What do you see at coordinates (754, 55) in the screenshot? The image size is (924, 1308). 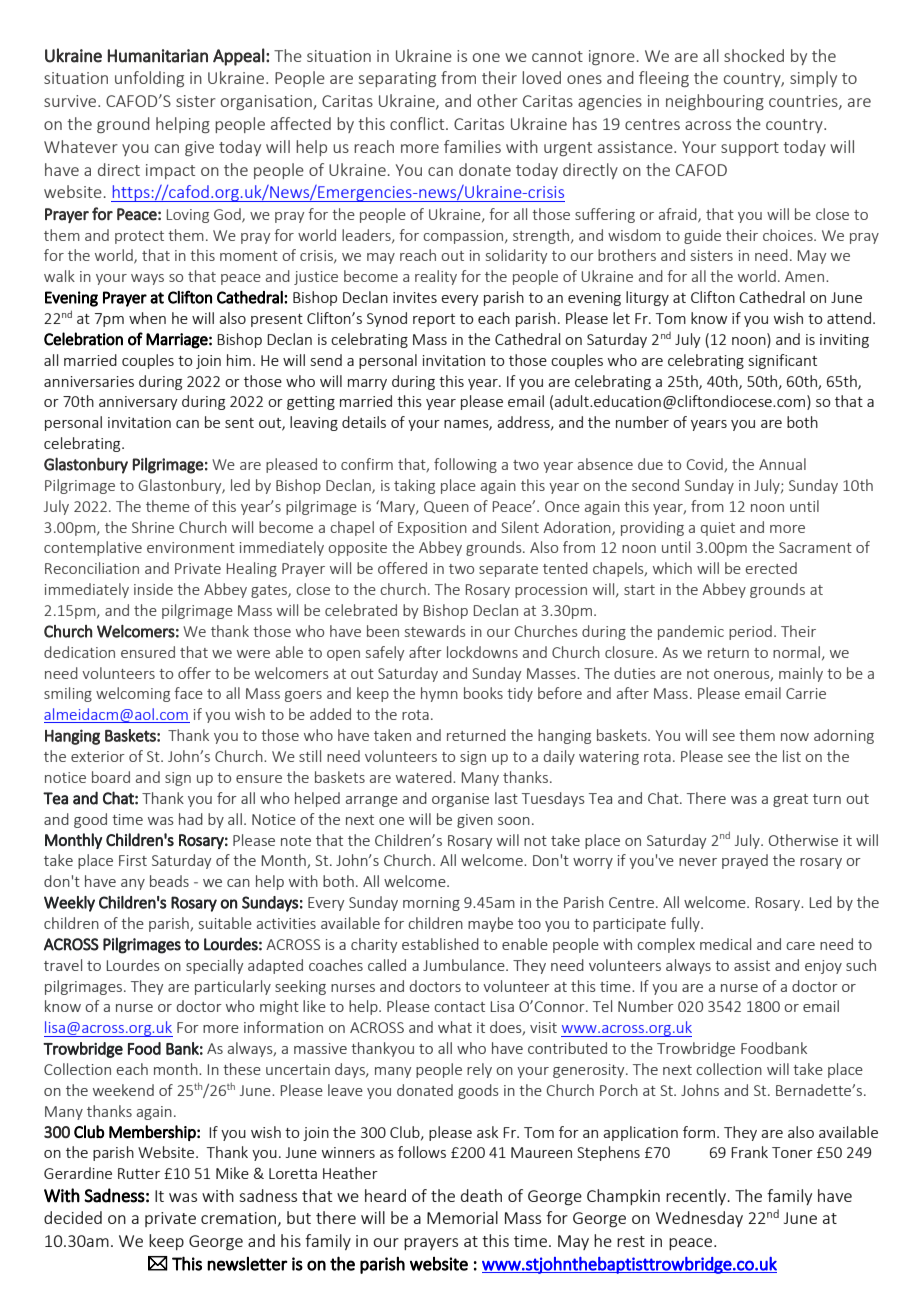 I see `shocked` at bounding box center [754, 55].
